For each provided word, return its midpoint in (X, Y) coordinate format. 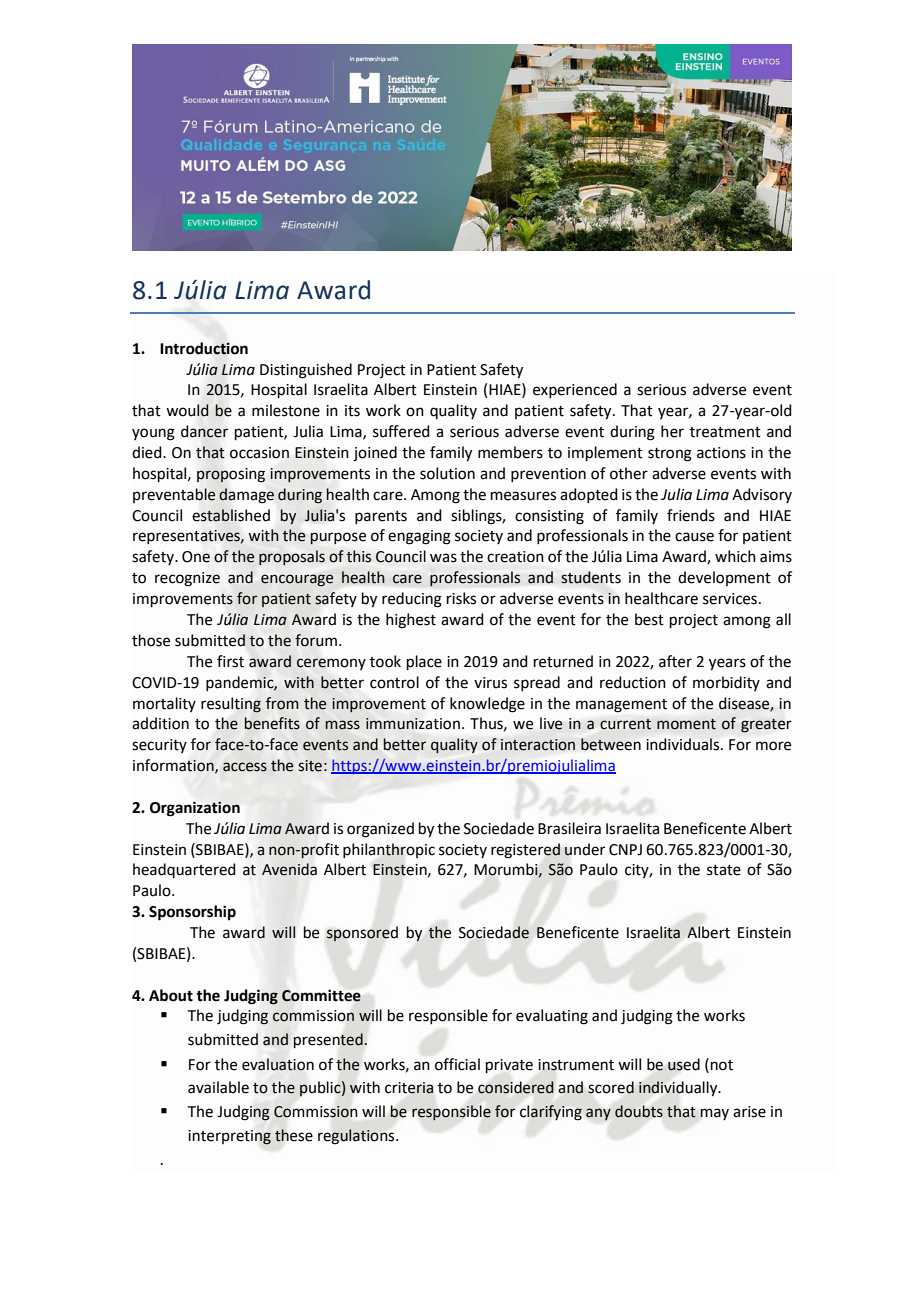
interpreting (229, 1137)
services (730, 599)
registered (525, 851)
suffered (401, 431)
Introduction (204, 348)
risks (461, 598)
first (230, 661)
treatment (725, 432)
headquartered (184, 870)
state (724, 870)
